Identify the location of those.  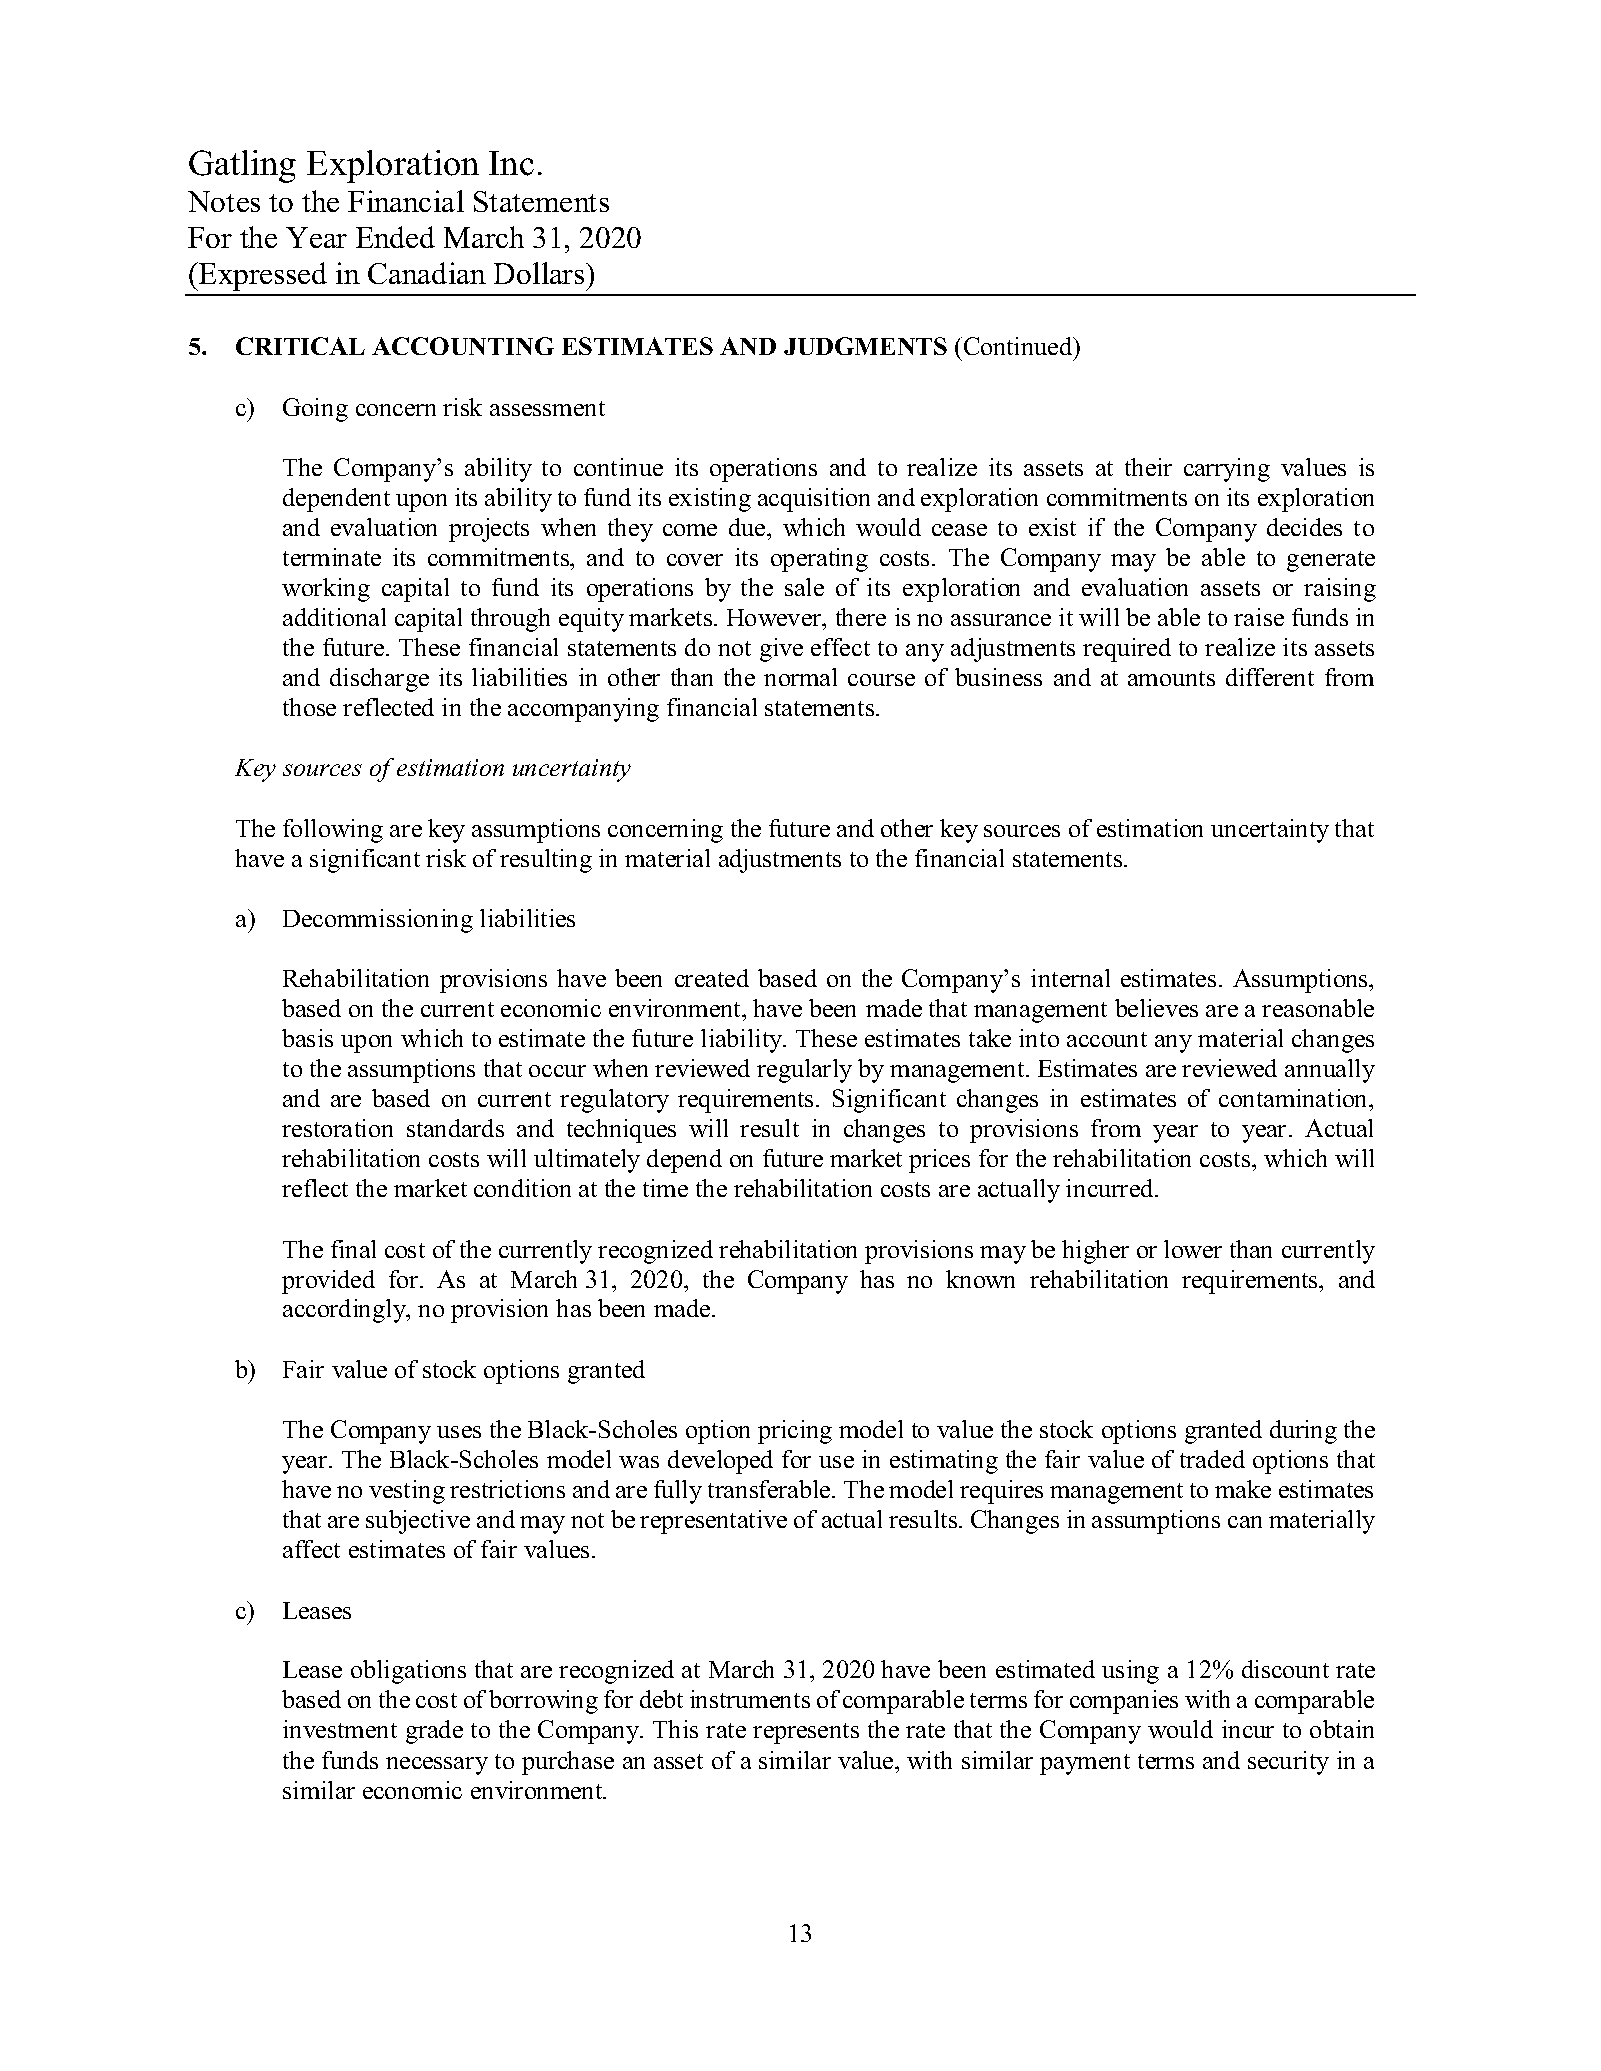
(309, 707).
